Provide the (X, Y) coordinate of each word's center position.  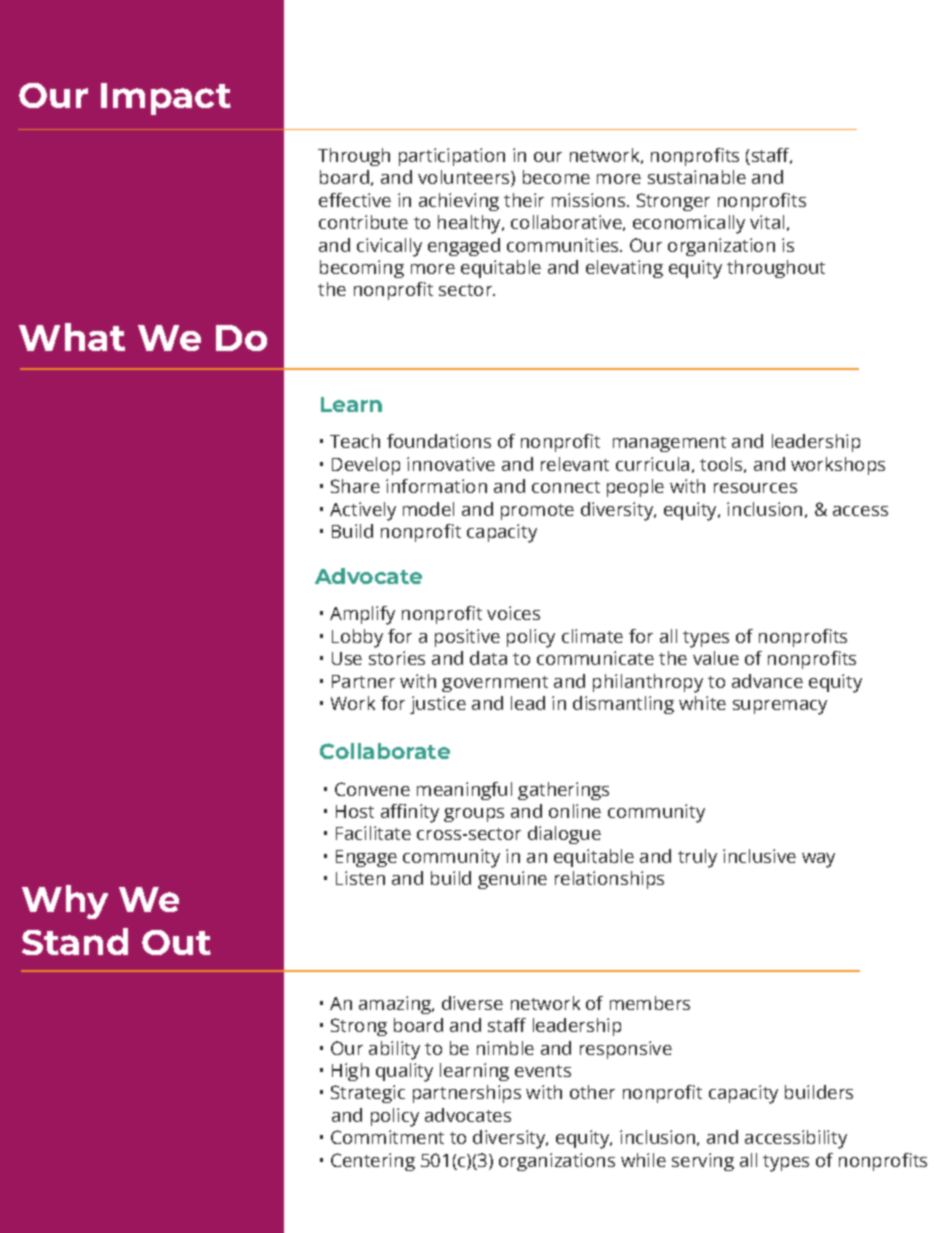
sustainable (697, 177)
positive (467, 638)
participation (452, 157)
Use (347, 658)
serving (703, 1162)
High (350, 1072)
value (716, 658)
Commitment (387, 1137)
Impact (166, 99)
